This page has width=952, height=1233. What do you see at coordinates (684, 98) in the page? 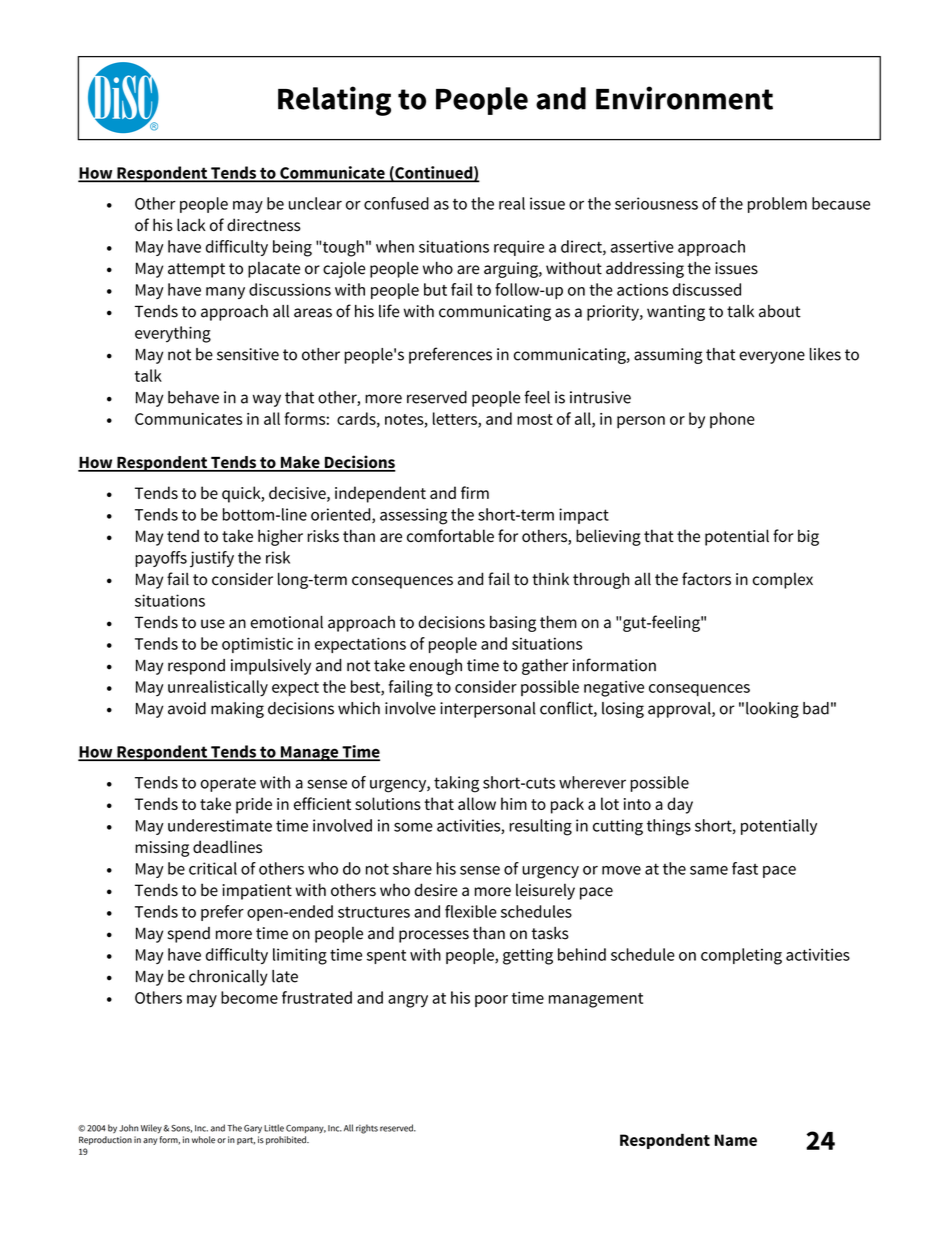
I see `Environment` at bounding box center [684, 98].
